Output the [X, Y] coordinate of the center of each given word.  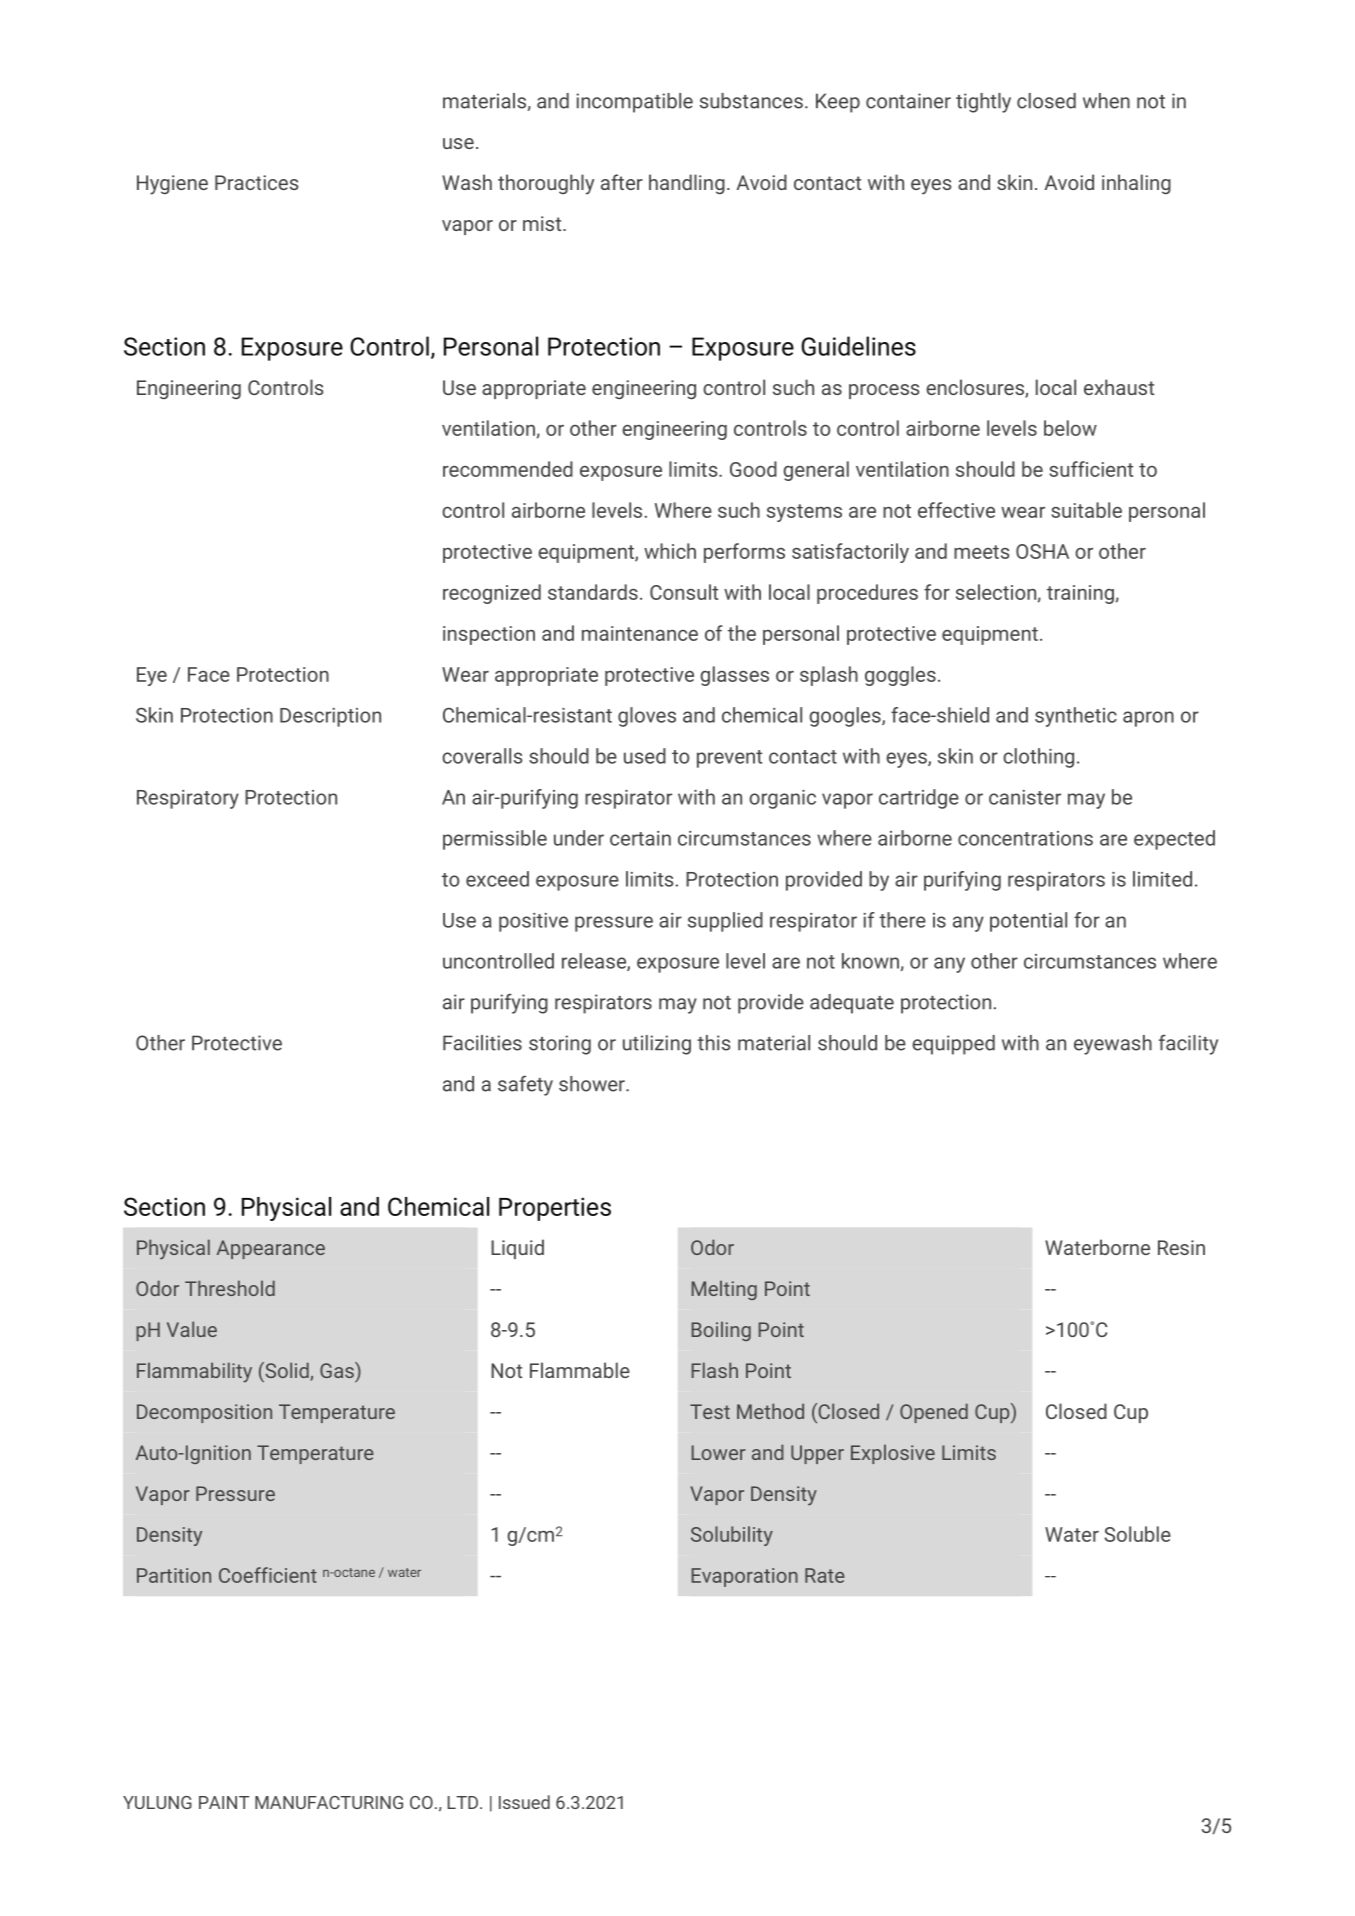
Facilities [482, 1043]
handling [687, 184]
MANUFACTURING [329, 1802]
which [670, 551]
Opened [934, 1413]
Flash [715, 1370]
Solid [287, 1371]
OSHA [1042, 551]
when [1106, 101]
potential [1028, 922]
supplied [725, 922]
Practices [256, 182]
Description [330, 717]
